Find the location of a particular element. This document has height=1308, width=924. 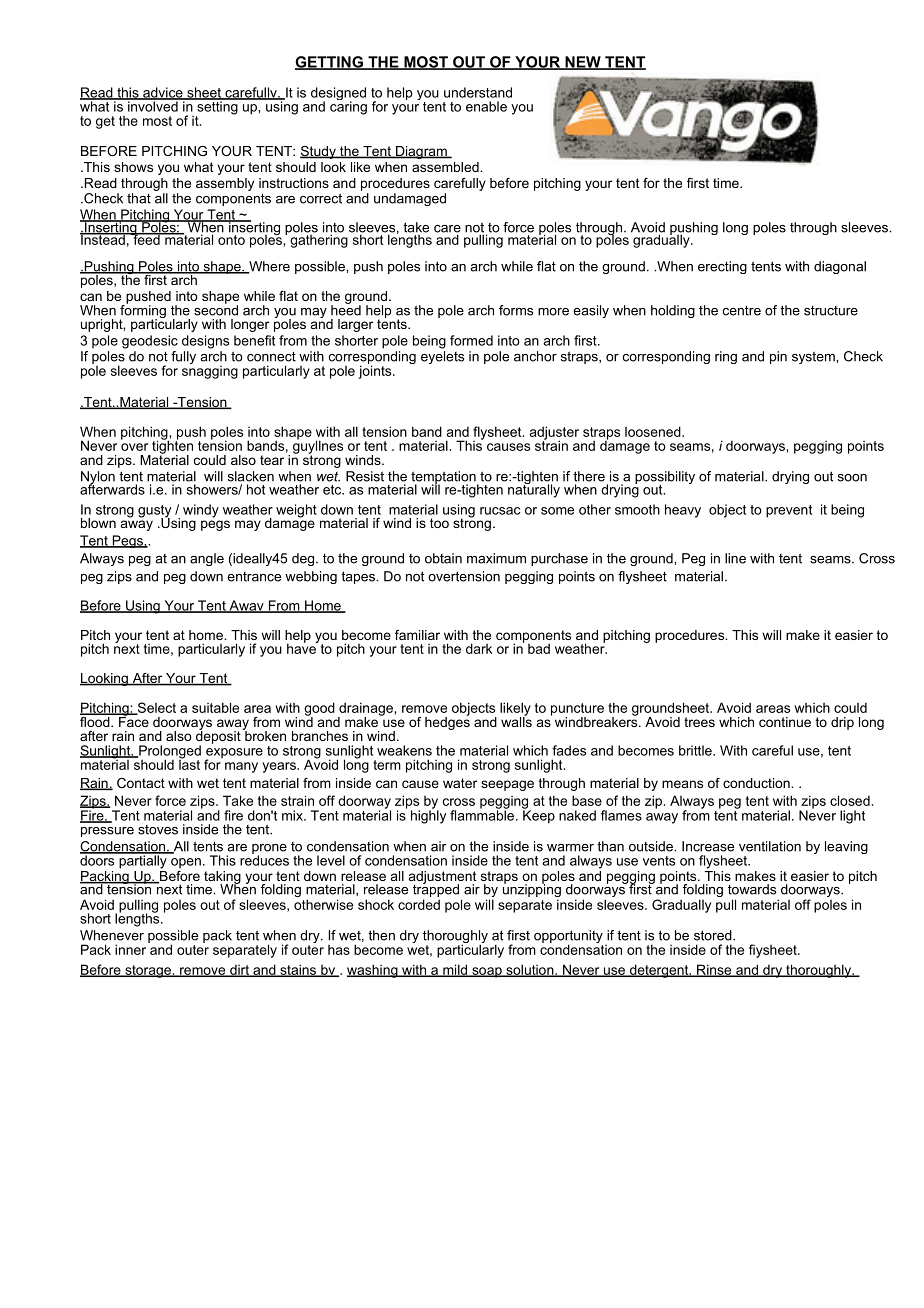

understand is located at coordinates (478, 92).
